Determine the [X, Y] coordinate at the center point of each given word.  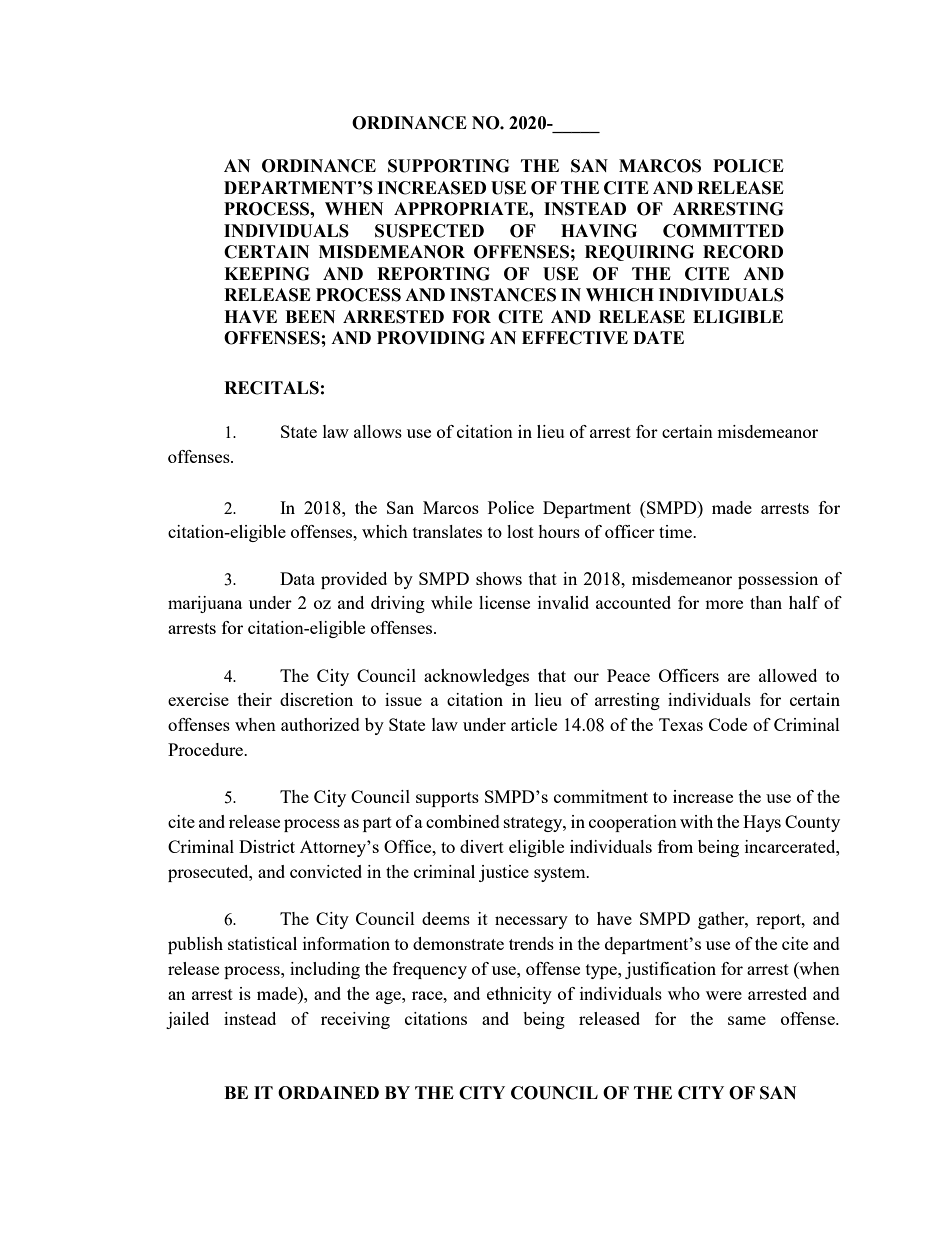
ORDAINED [328, 1093]
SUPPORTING [448, 166]
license [504, 602]
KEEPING [266, 274]
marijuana [205, 604]
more [724, 604]
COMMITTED [723, 231]
